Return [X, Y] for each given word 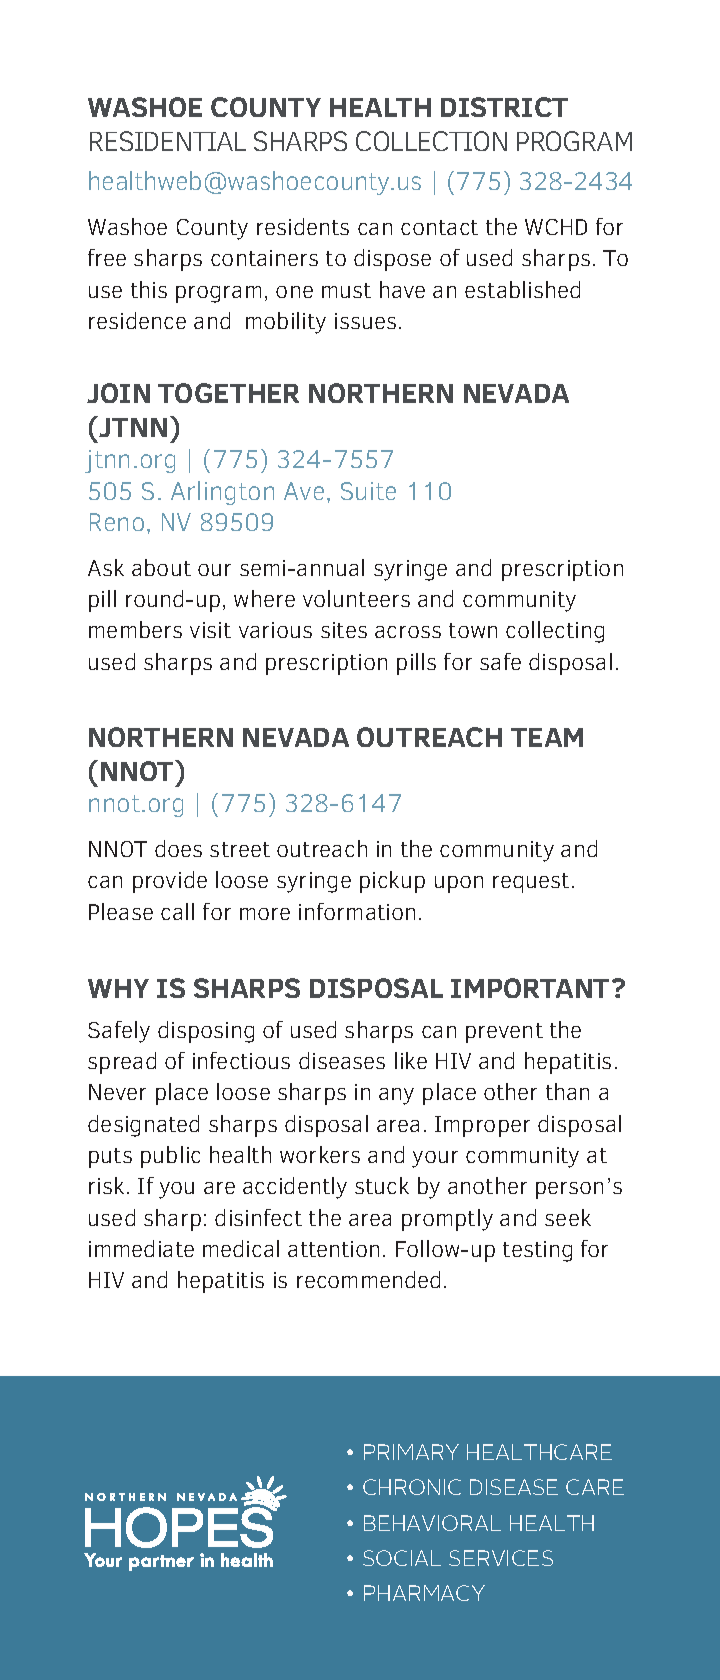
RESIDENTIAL [168, 141]
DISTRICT [504, 107]
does [178, 848]
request [531, 883]
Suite [368, 491]
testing [537, 1251]
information [357, 911]
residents [303, 226]
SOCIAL [402, 1558]
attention [333, 1249]
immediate [141, 1248]
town [473, 630]
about [161, 567]
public [170, 1157]
